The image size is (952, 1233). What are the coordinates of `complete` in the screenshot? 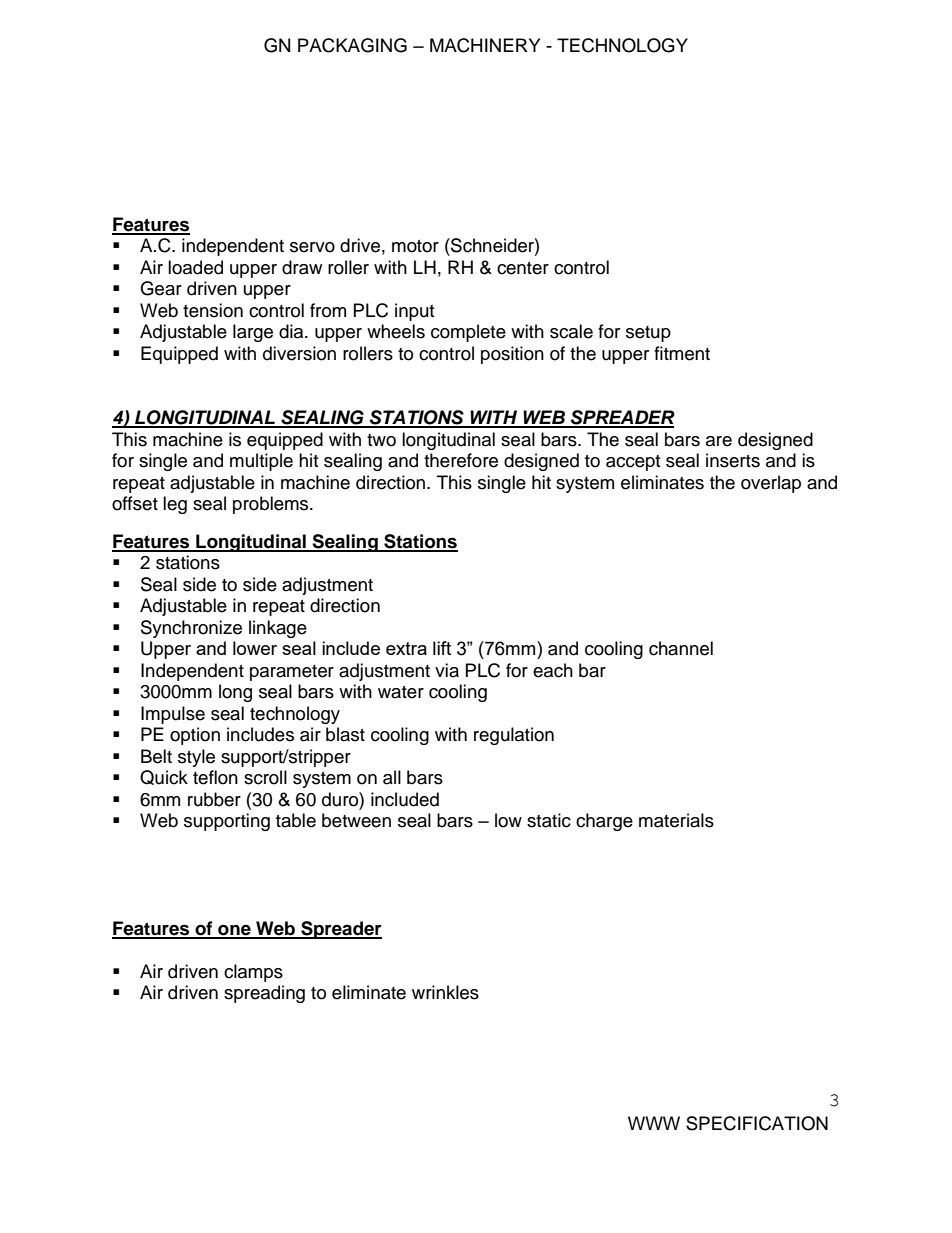 It's located at (468, 333).
